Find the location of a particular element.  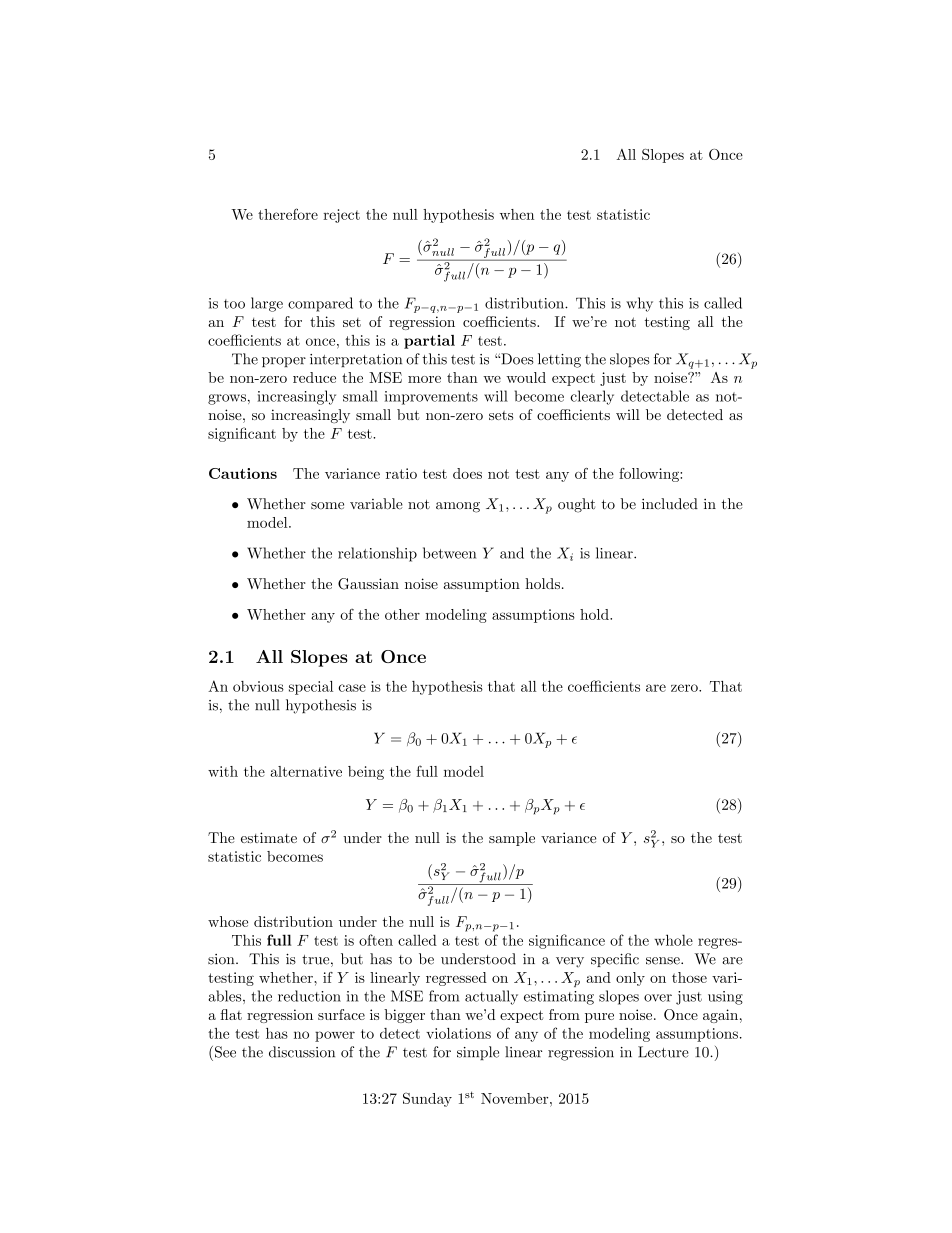

See is located at coordinates (224, 1052).
